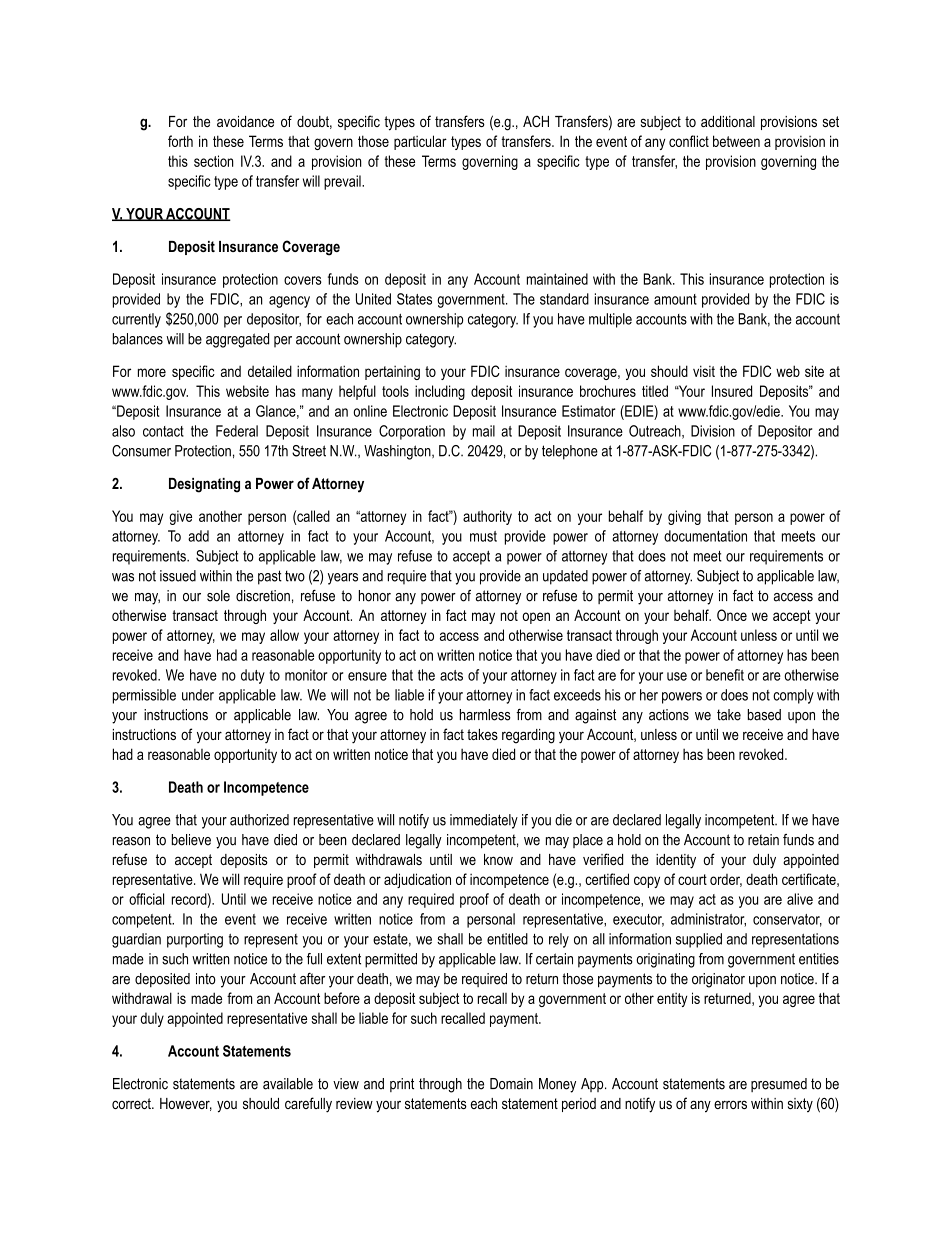  I want to click on States, so click(414, 299).
